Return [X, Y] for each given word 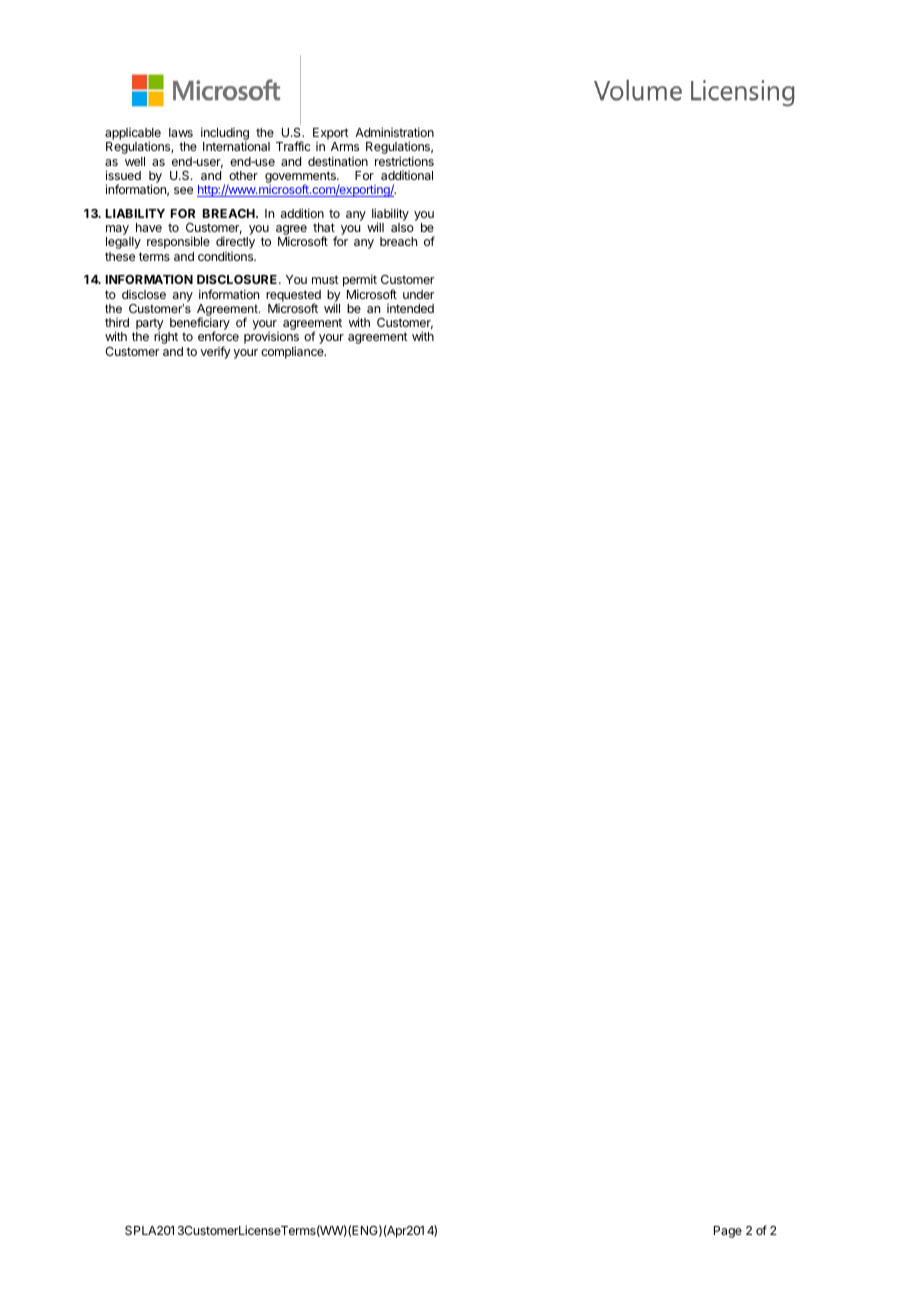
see [183, 190]
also [402, 227]
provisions [271, 339]
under [418, 294]
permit [360, 282]
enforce [218, 336]
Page [728, 1232]
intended [410, 308]
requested [293, 297]
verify [215, 352]
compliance [293, 352]
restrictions [404, 161]
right [166, 337]
